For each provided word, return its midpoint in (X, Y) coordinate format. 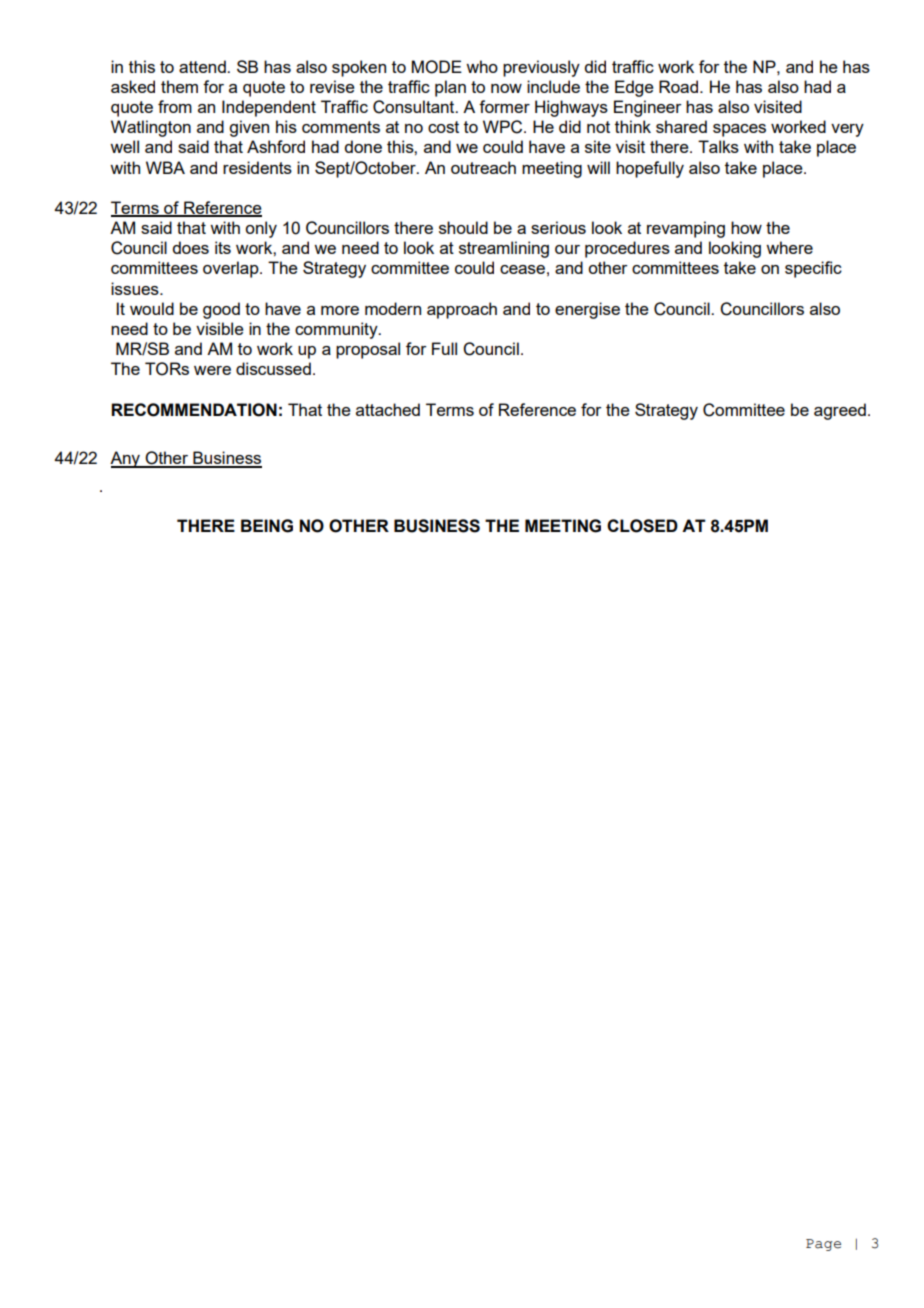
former (504, 106)
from (175, 106)
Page (823, 1245)
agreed (840, 411)
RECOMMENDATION (194, 410)
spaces (739, 130)
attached (388, 409)
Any (126, 459)
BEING (267, 526)
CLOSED (642, 526)
